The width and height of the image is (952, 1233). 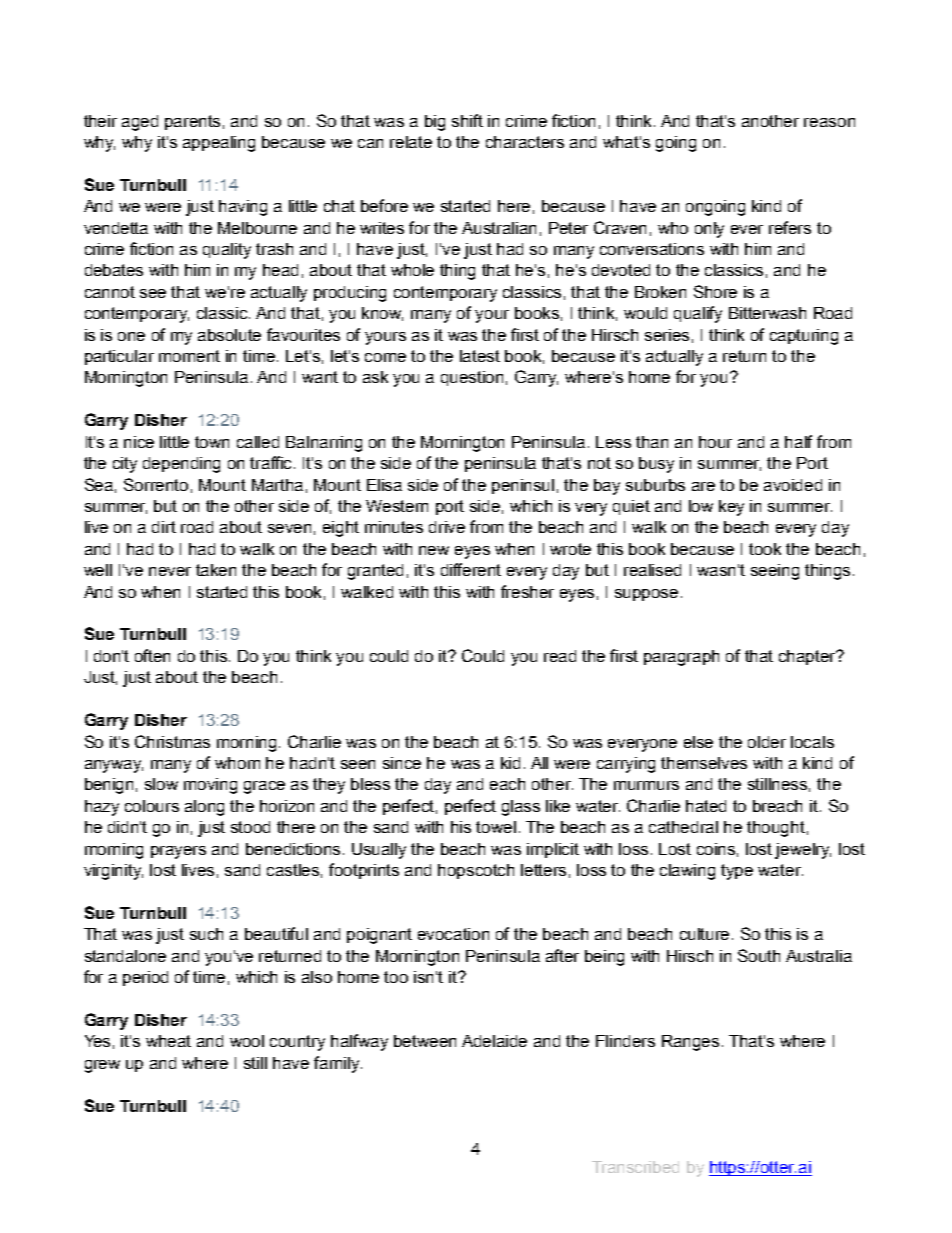 I want to click on appealing, so click(x=219, y=144).
